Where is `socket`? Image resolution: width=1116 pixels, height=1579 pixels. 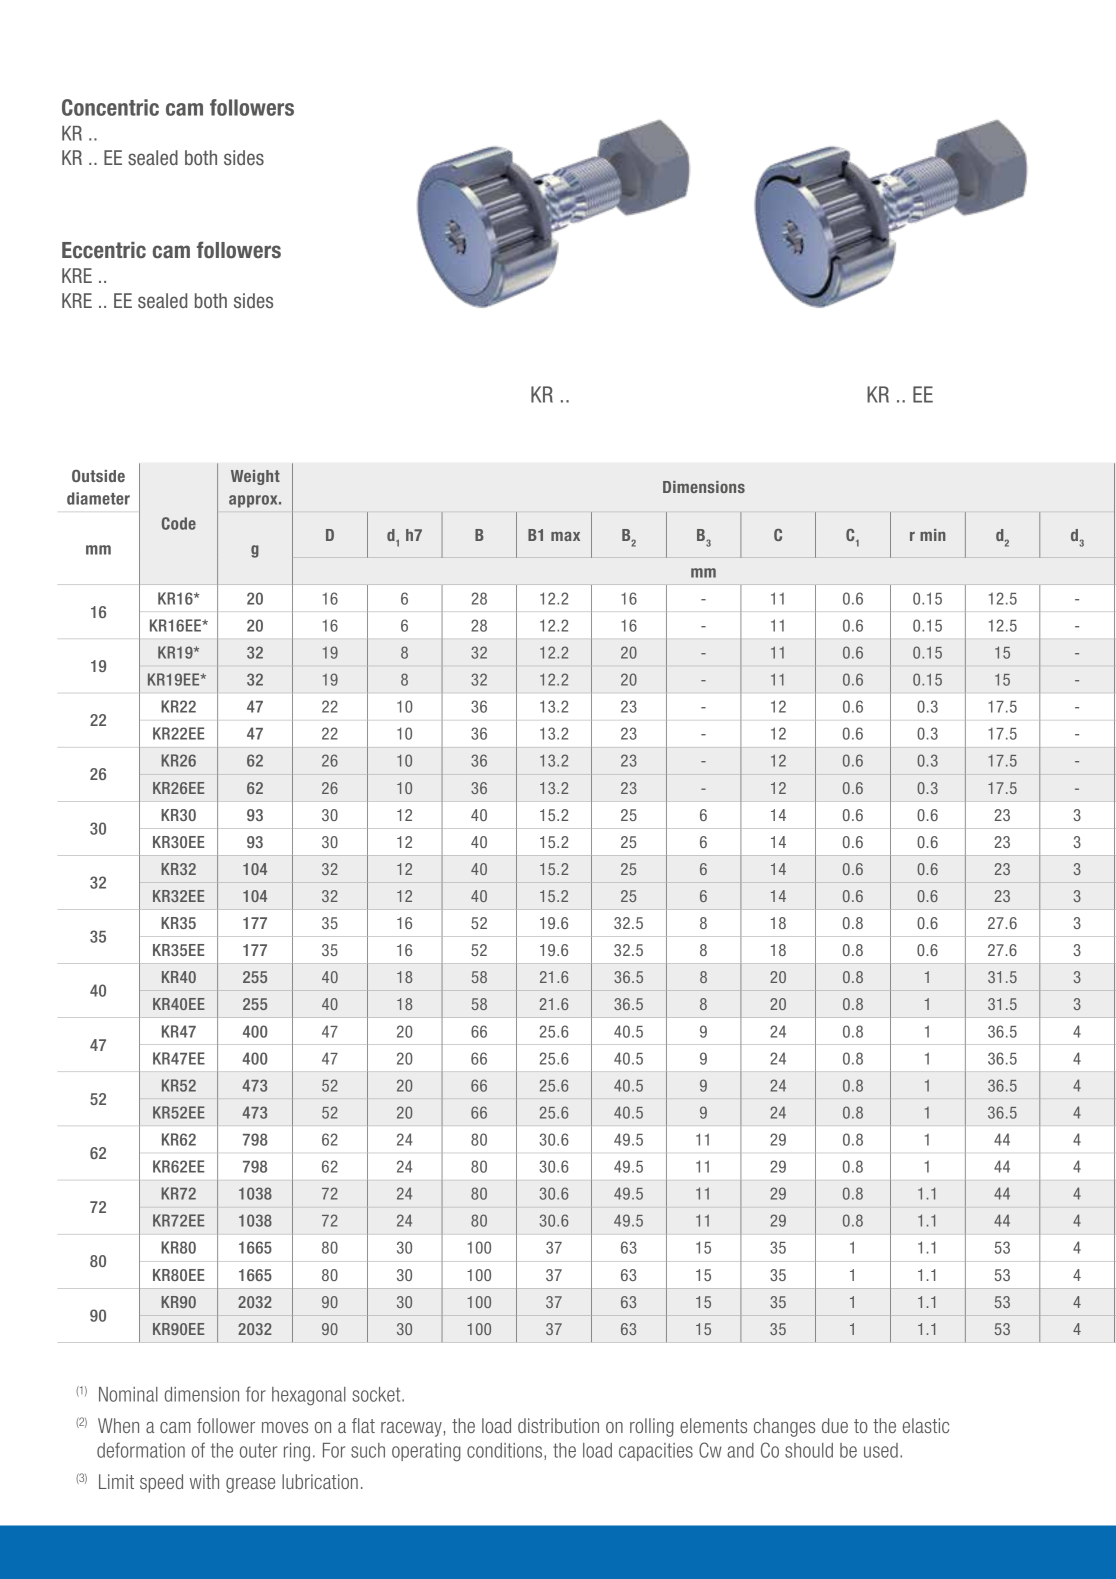
socket is located at coordinates (377, 1394).
